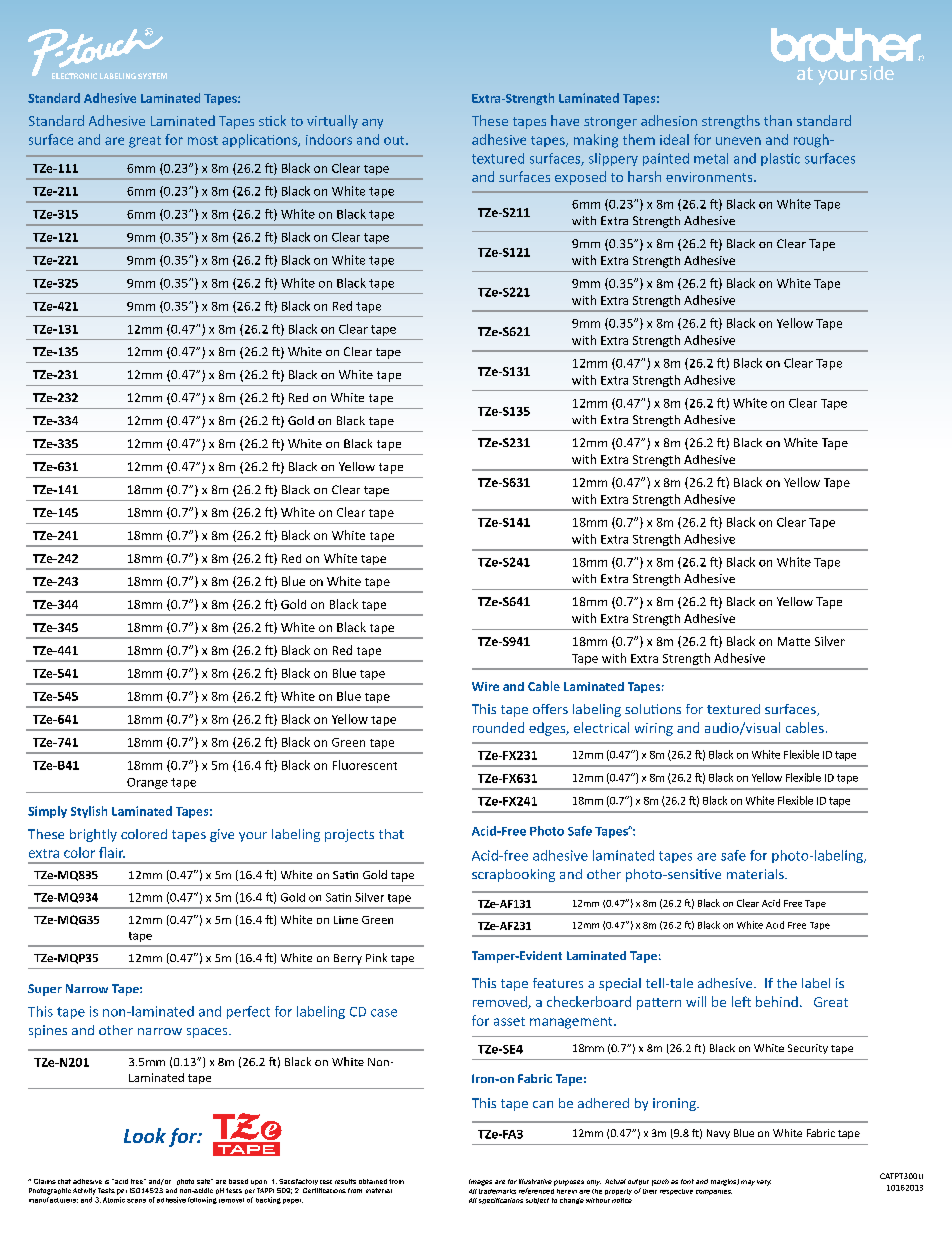  Describe the element at coordinates (152, 76) in the document. I see `SYSTEM` at that location.
